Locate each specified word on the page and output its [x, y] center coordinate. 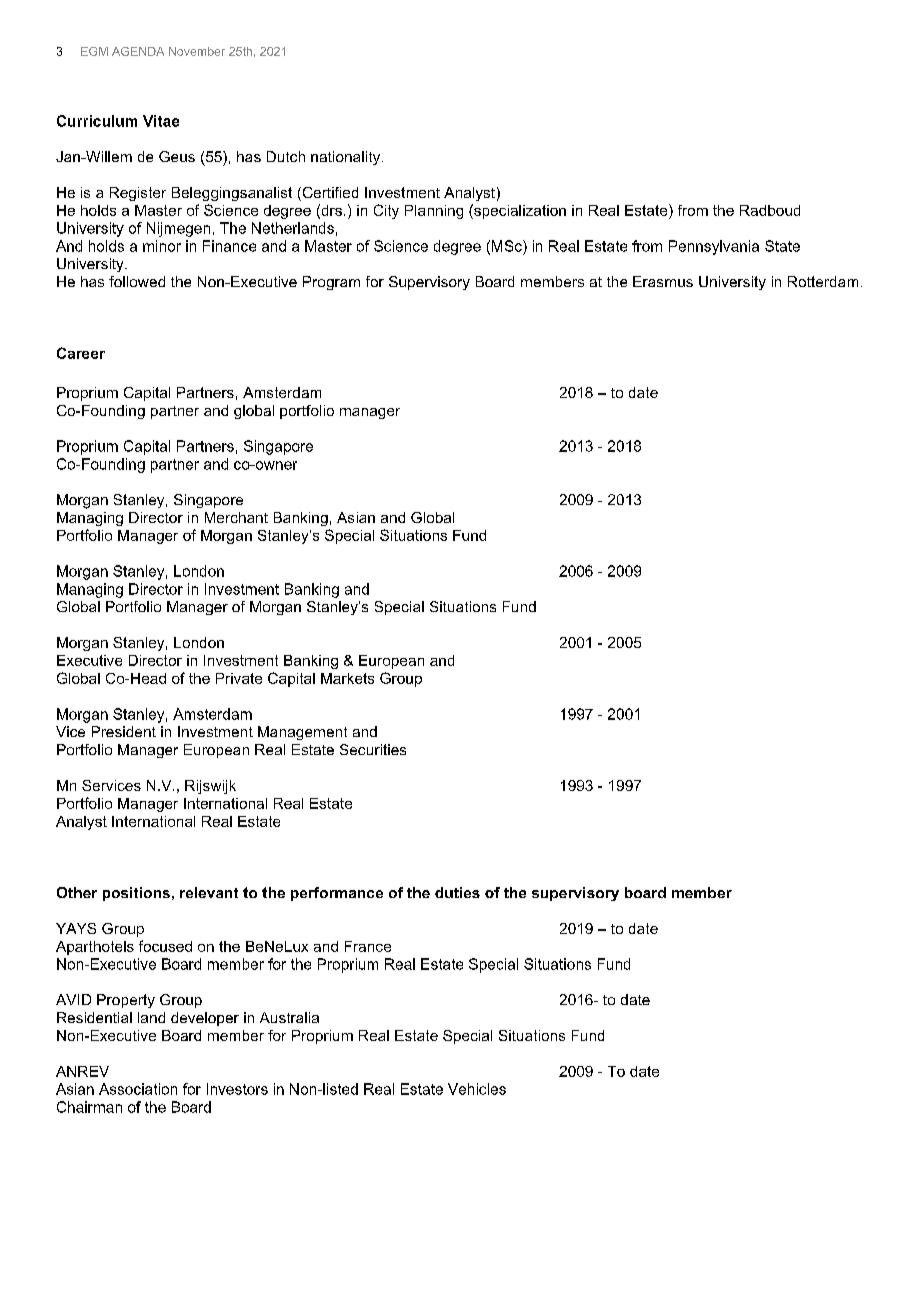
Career [81, 353]
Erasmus [663, 281]
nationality [347, 158]
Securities [373, 749]
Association [138, 1089]
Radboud [770, 210]
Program [331, 283]
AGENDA [138, 51]
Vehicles [477, 1089]
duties [457, 892]
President [124, 731]
